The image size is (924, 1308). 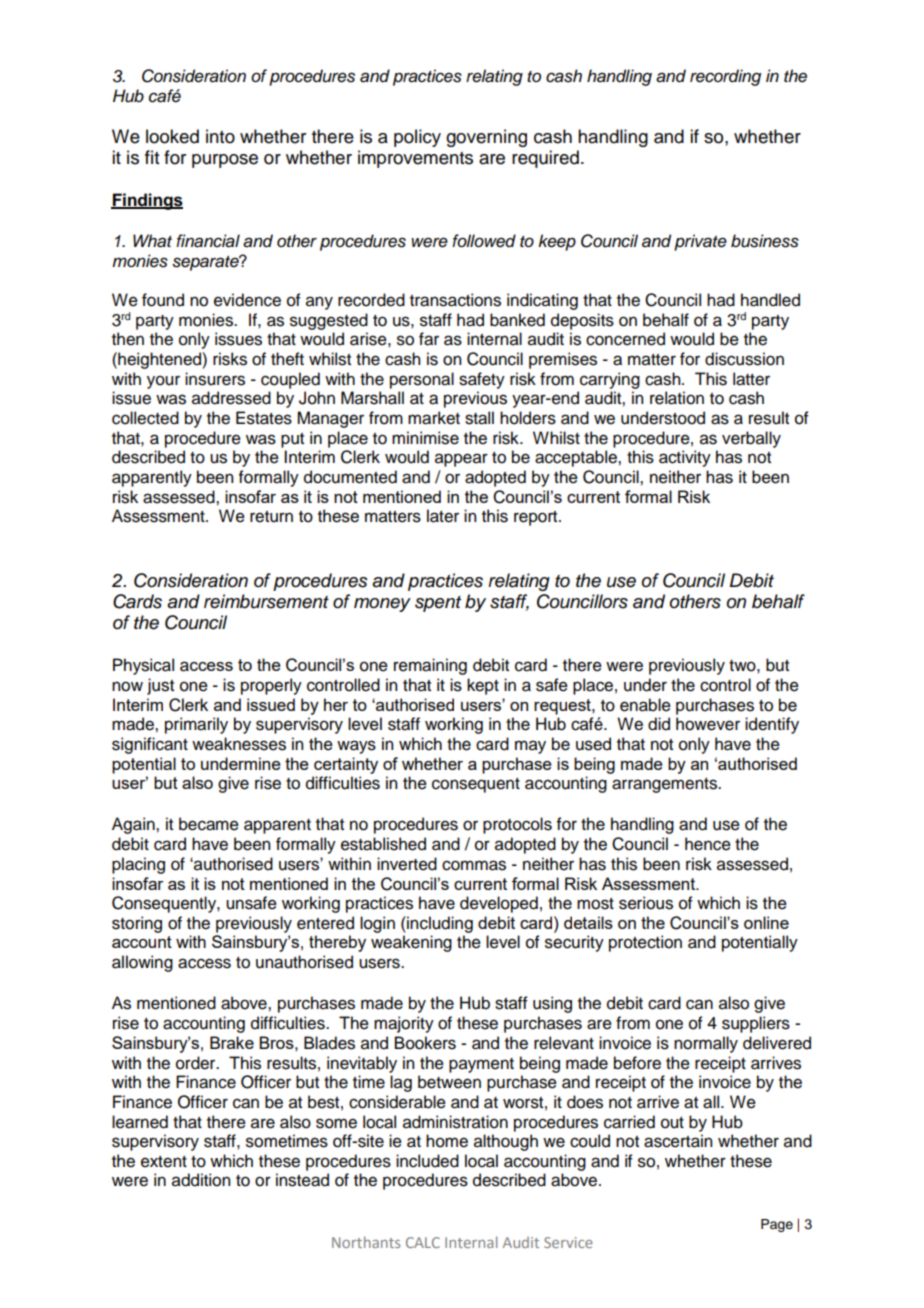 I want to click on protection, so click(x=645, y=943).
